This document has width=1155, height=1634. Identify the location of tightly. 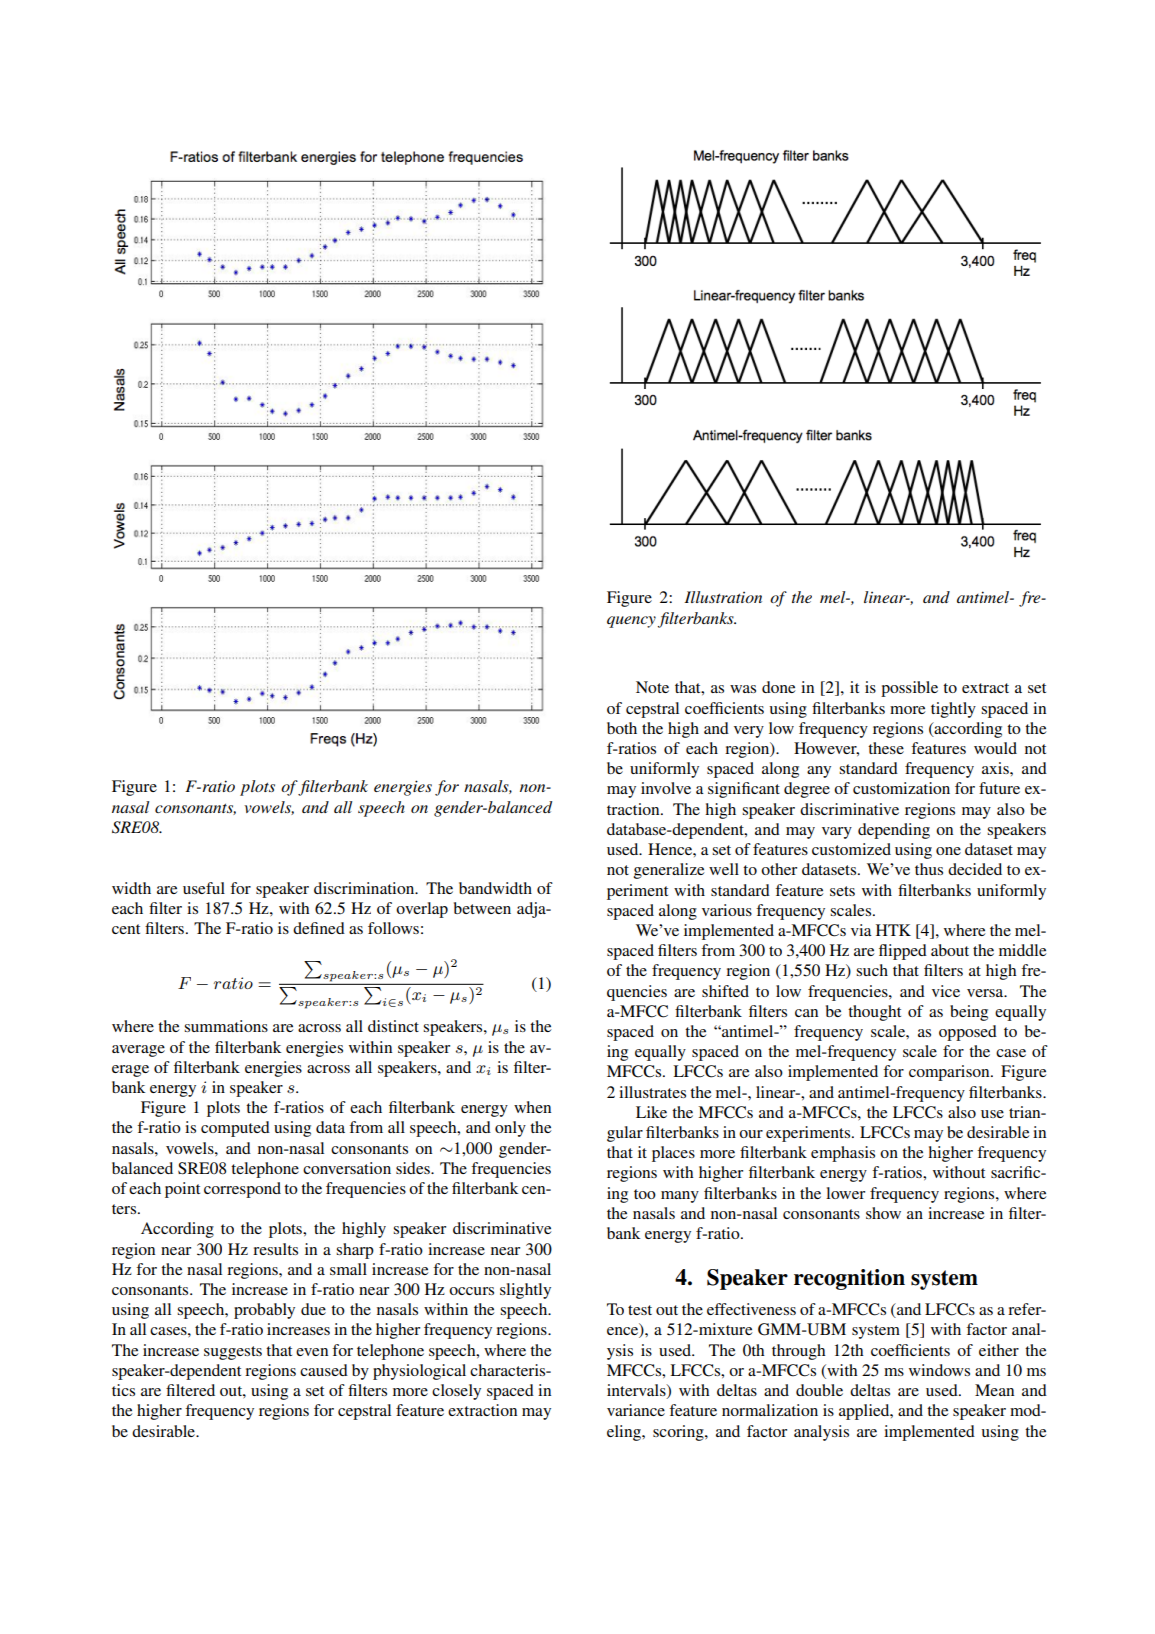
(953, 710).
